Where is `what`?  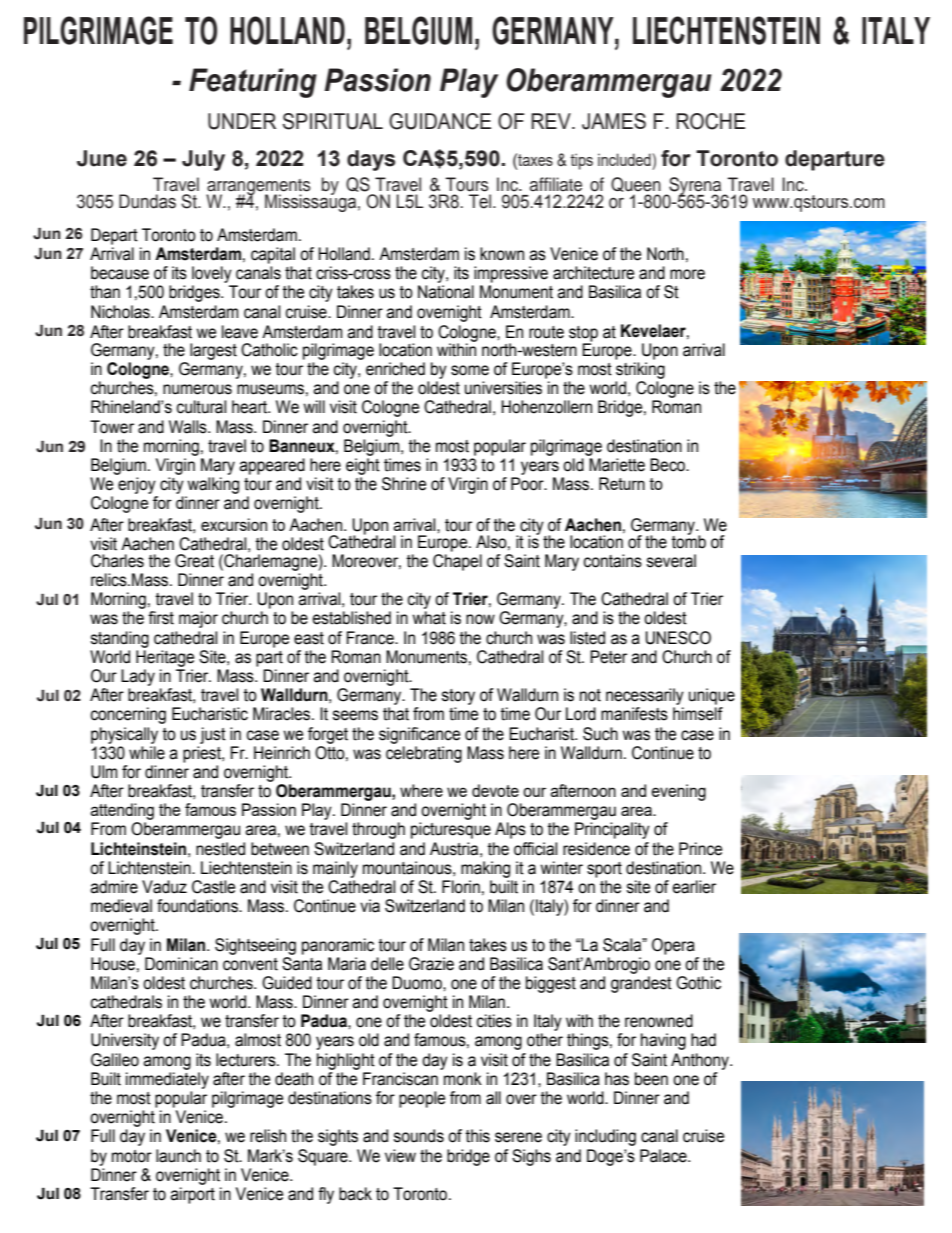 what is located at coordinates (429, 618).
